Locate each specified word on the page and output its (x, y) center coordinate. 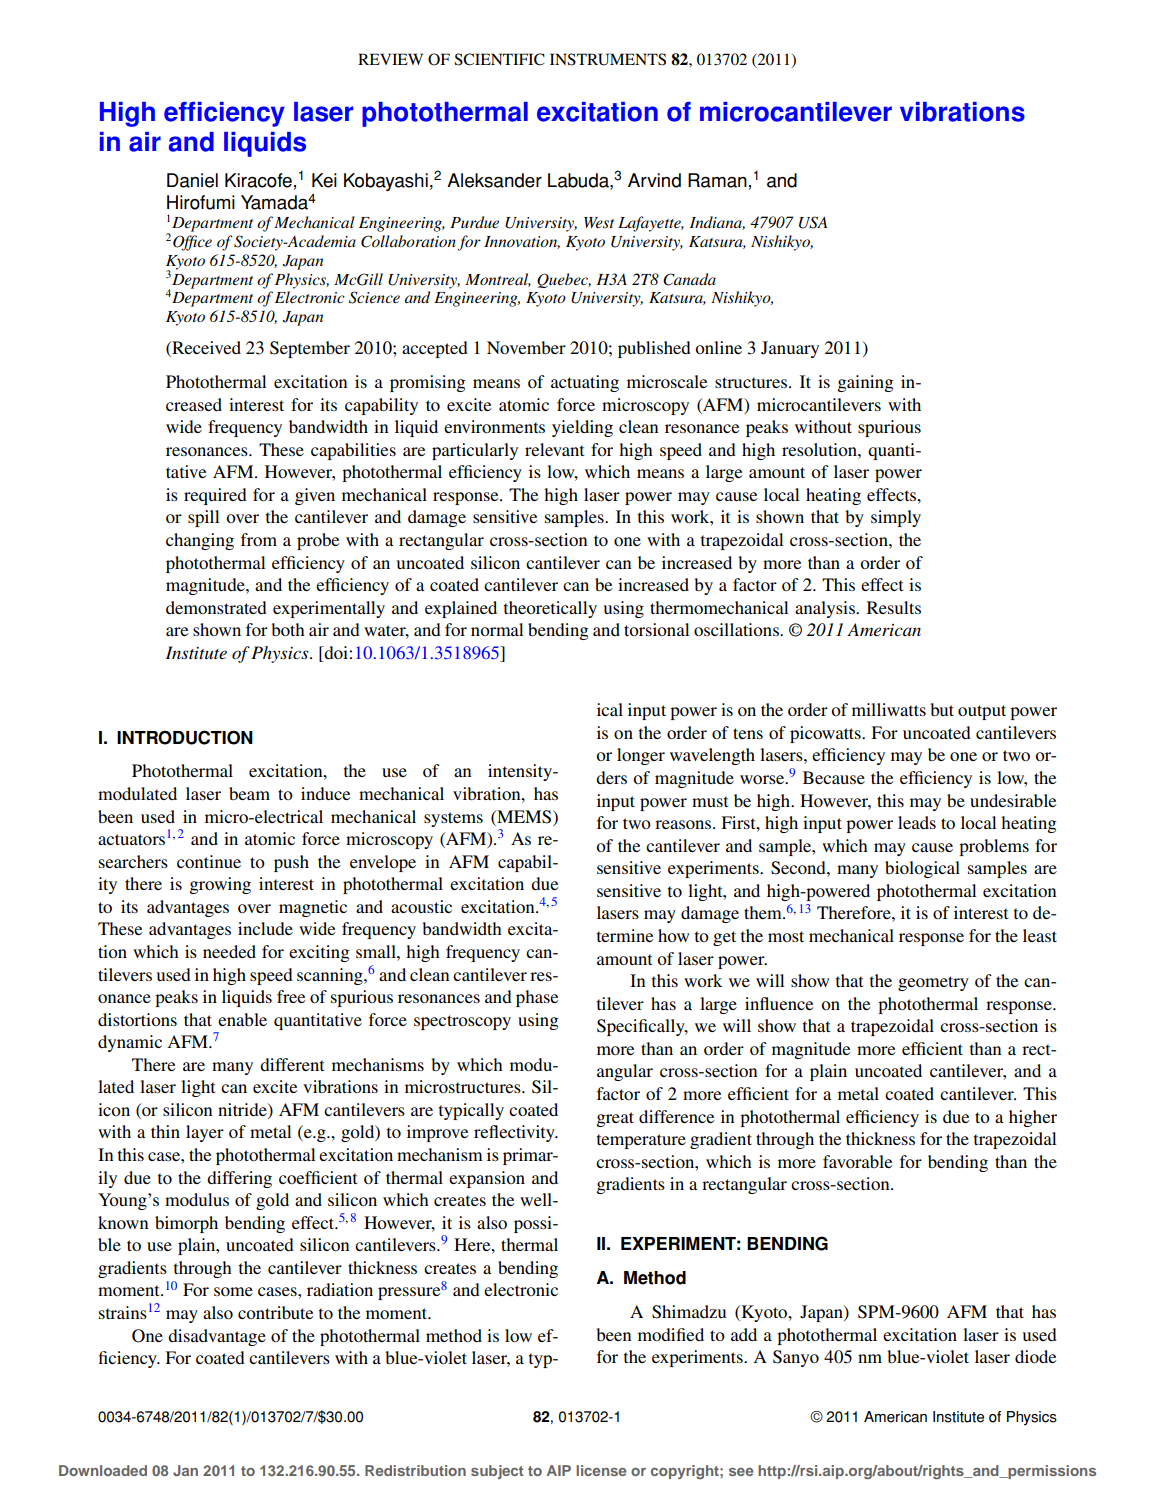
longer (641, 756)
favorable (858, 1161)
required (215, 496)
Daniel (192, 180)
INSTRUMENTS (608, 59)
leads (917, 822)
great (615, 1119)
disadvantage (217, 1337)
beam (249, 793)
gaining (865, 383)
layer (205, 1133)
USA (813, 222)
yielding (582, 428)
